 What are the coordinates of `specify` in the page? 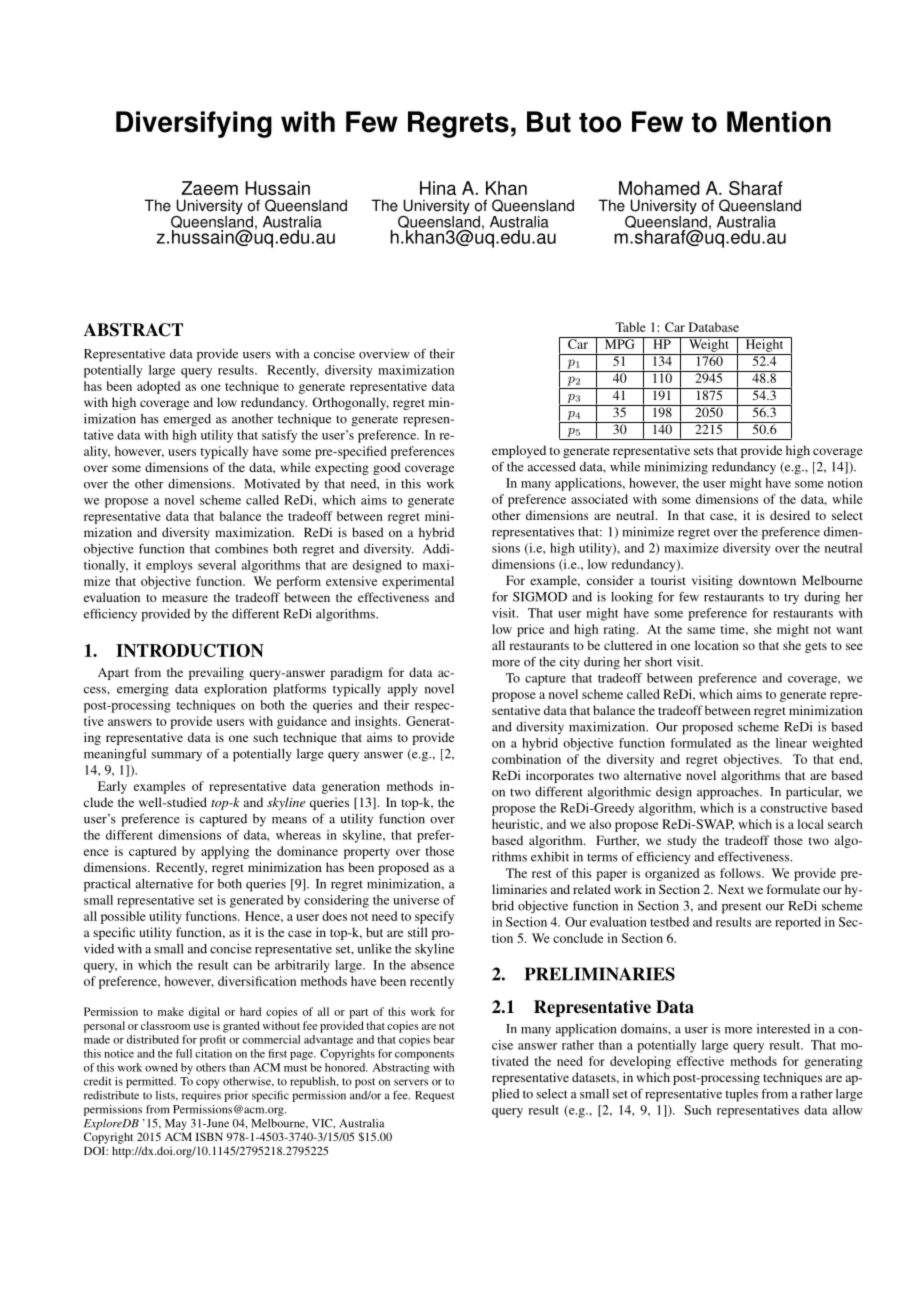 It's located at (434, 917).
